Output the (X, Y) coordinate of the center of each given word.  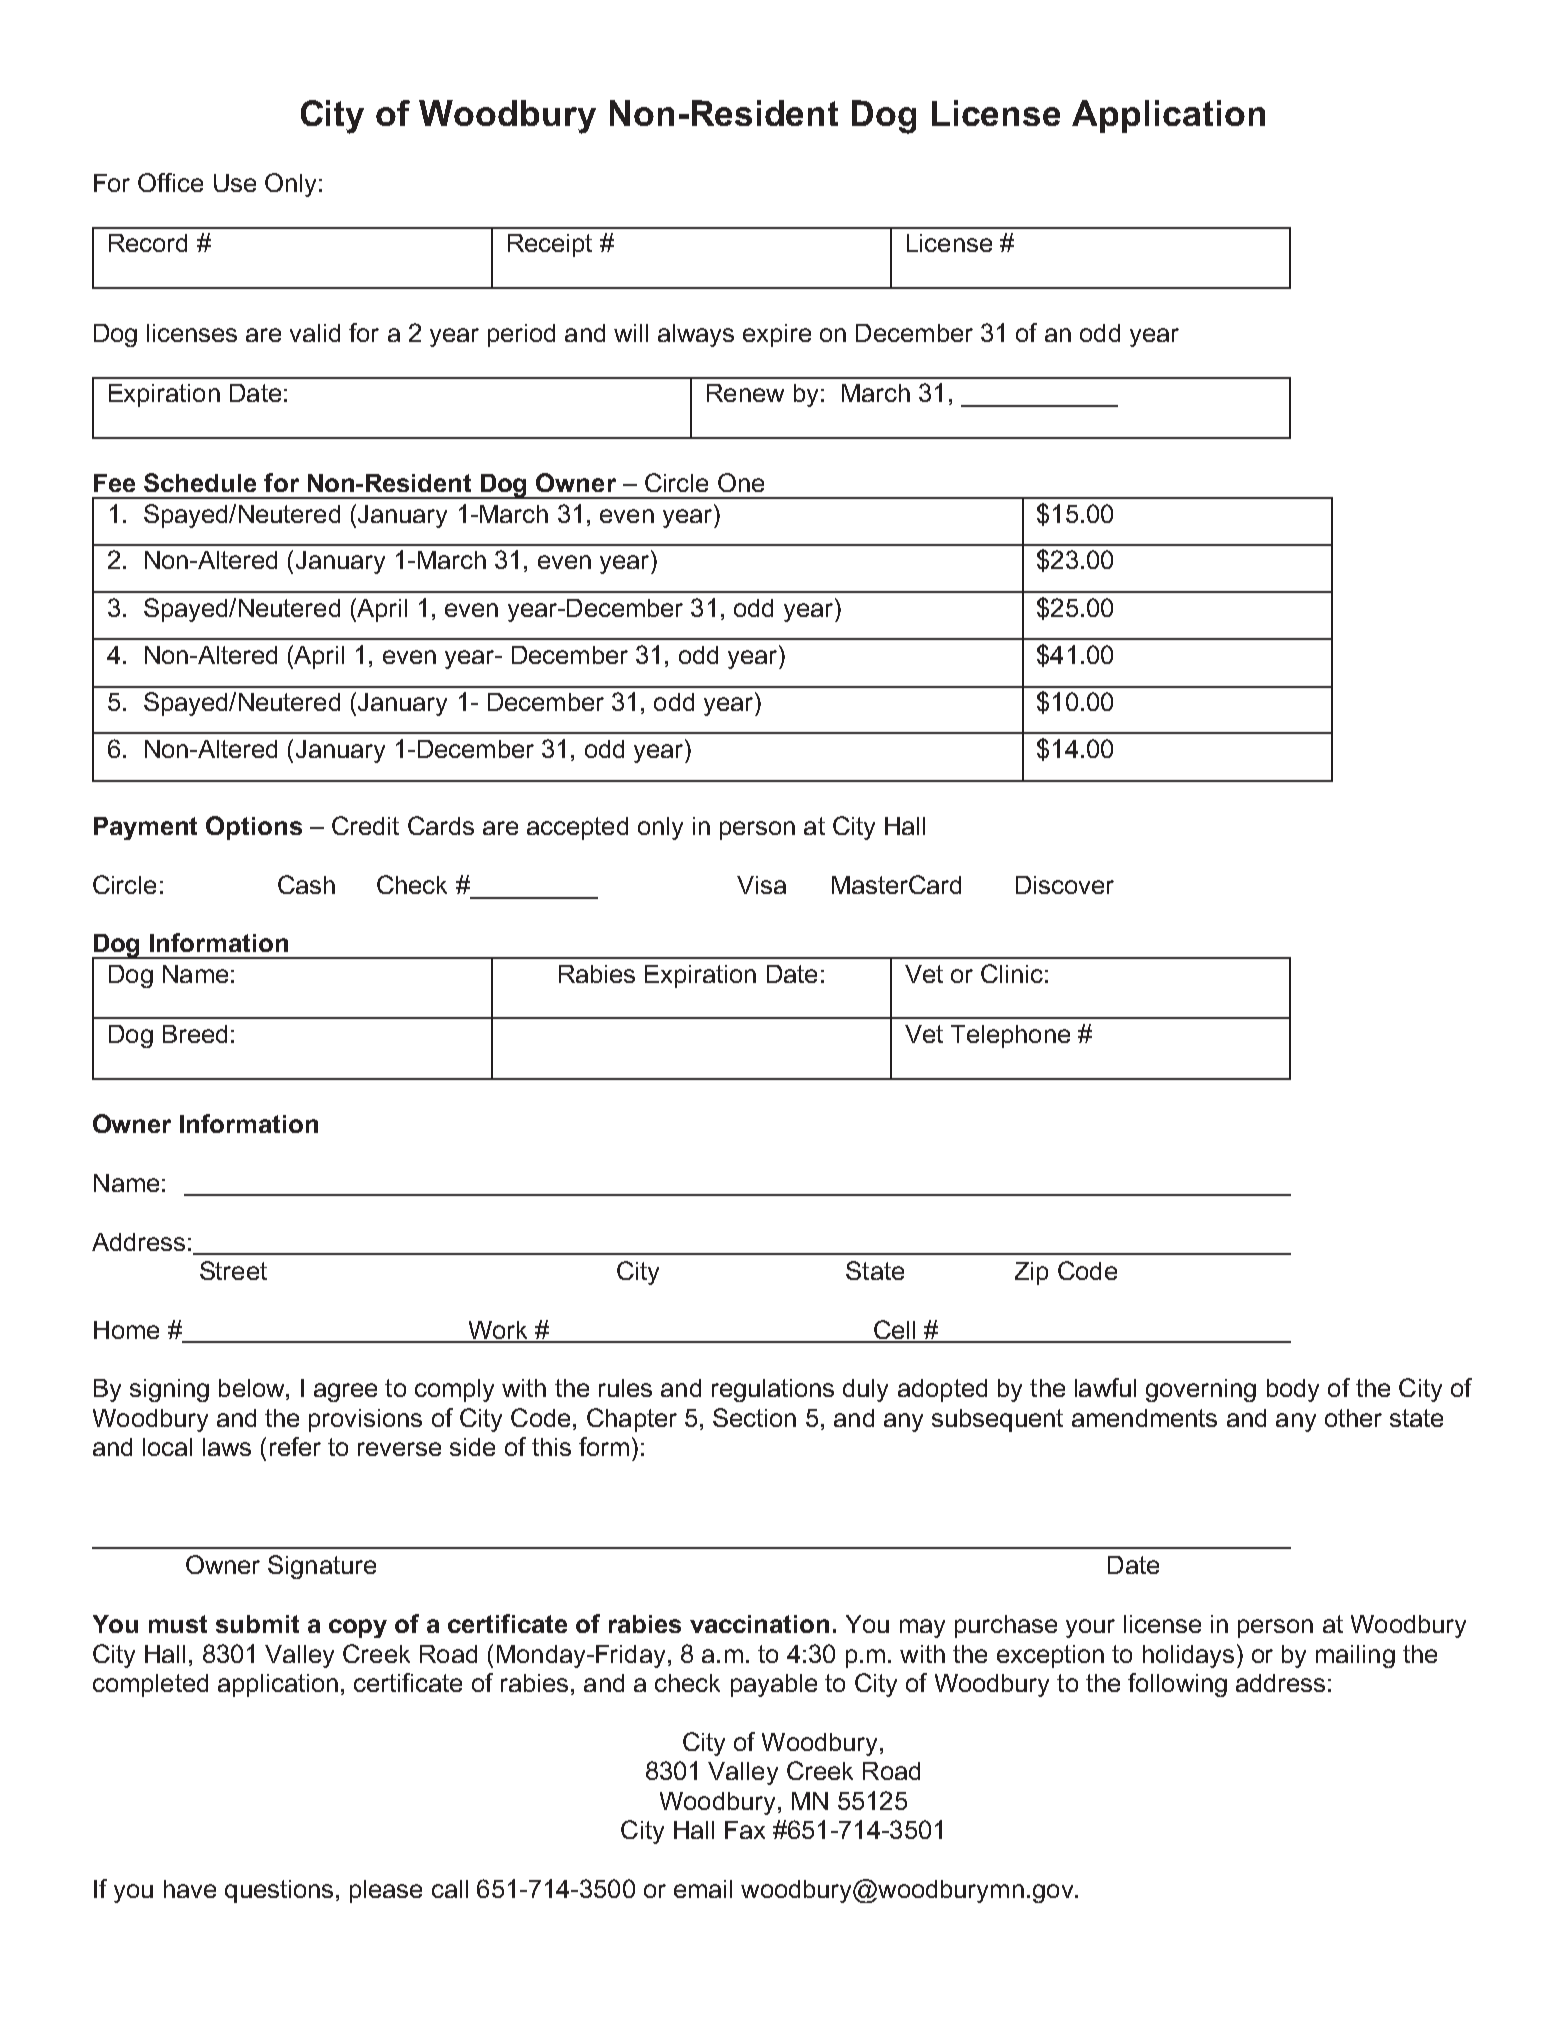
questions (279, 1891)
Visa (761, 885)
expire (777, 335)
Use (235, 183)
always (696, 335)
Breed (195, 1034)
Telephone (1010, 1036)
